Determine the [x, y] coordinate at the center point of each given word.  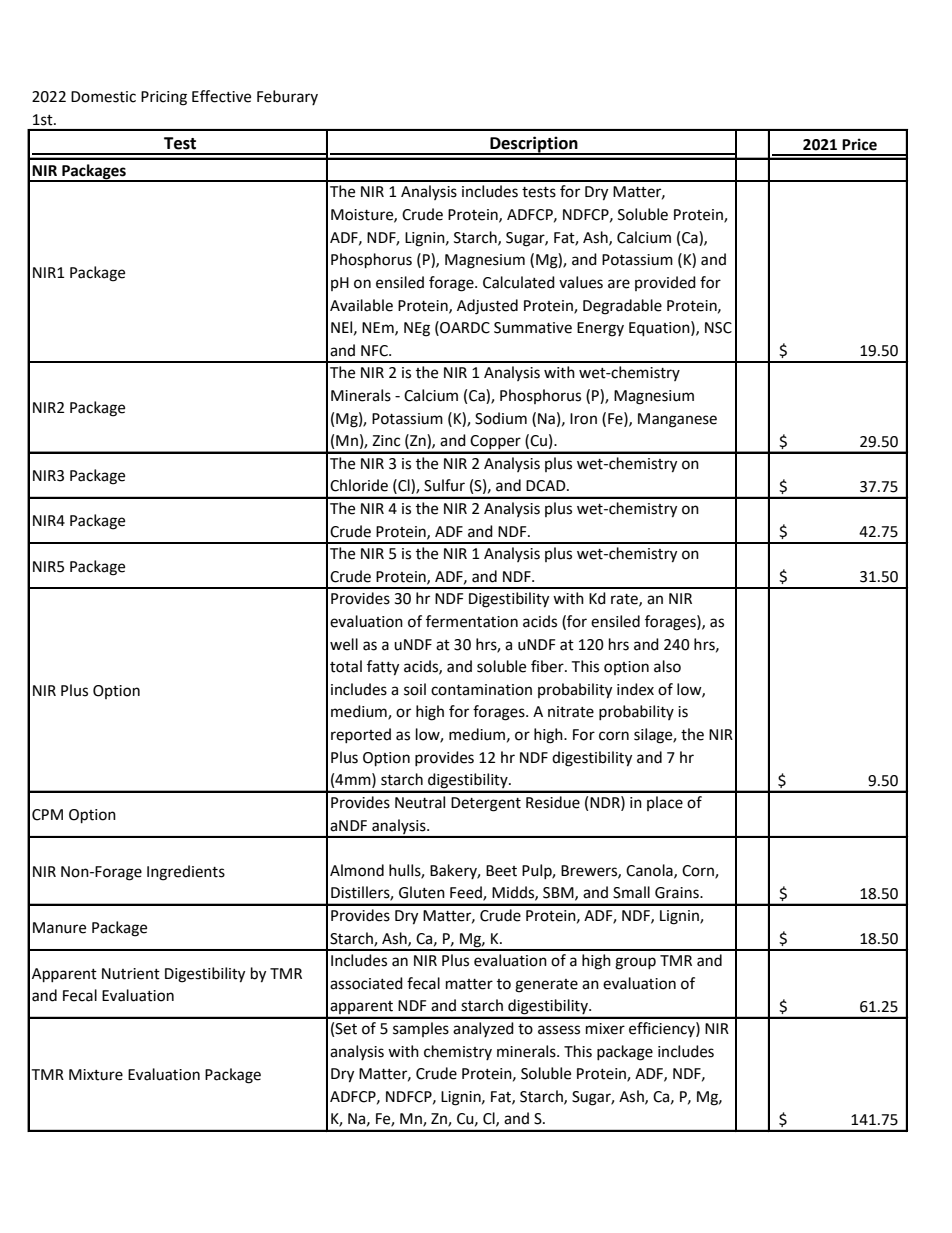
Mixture [96, 1075]
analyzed [483, 1029]
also [667, 666]
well [344, 644]
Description [534, 145]
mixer [605, 1029]
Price [859, 144]
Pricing [164, 98]
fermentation [472, 621]
